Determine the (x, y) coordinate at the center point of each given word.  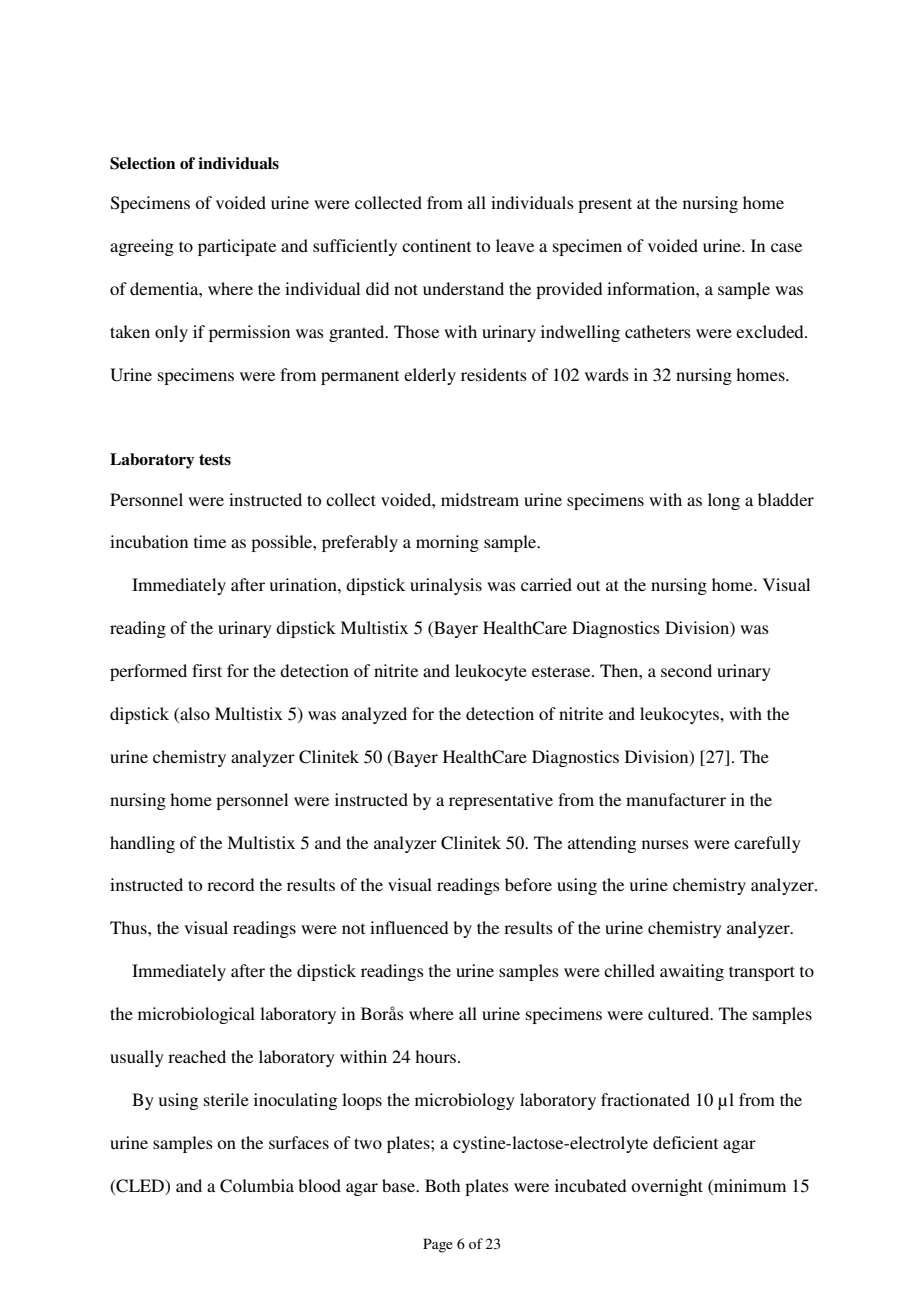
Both (442, 1185)
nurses (665, 844)
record (230, 884)
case (786, 247)
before (528, 884)
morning (447, 543)
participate (237, 247)
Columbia (257, 1186)
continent (436, 245)
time (210, 541)
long (724, 501)
